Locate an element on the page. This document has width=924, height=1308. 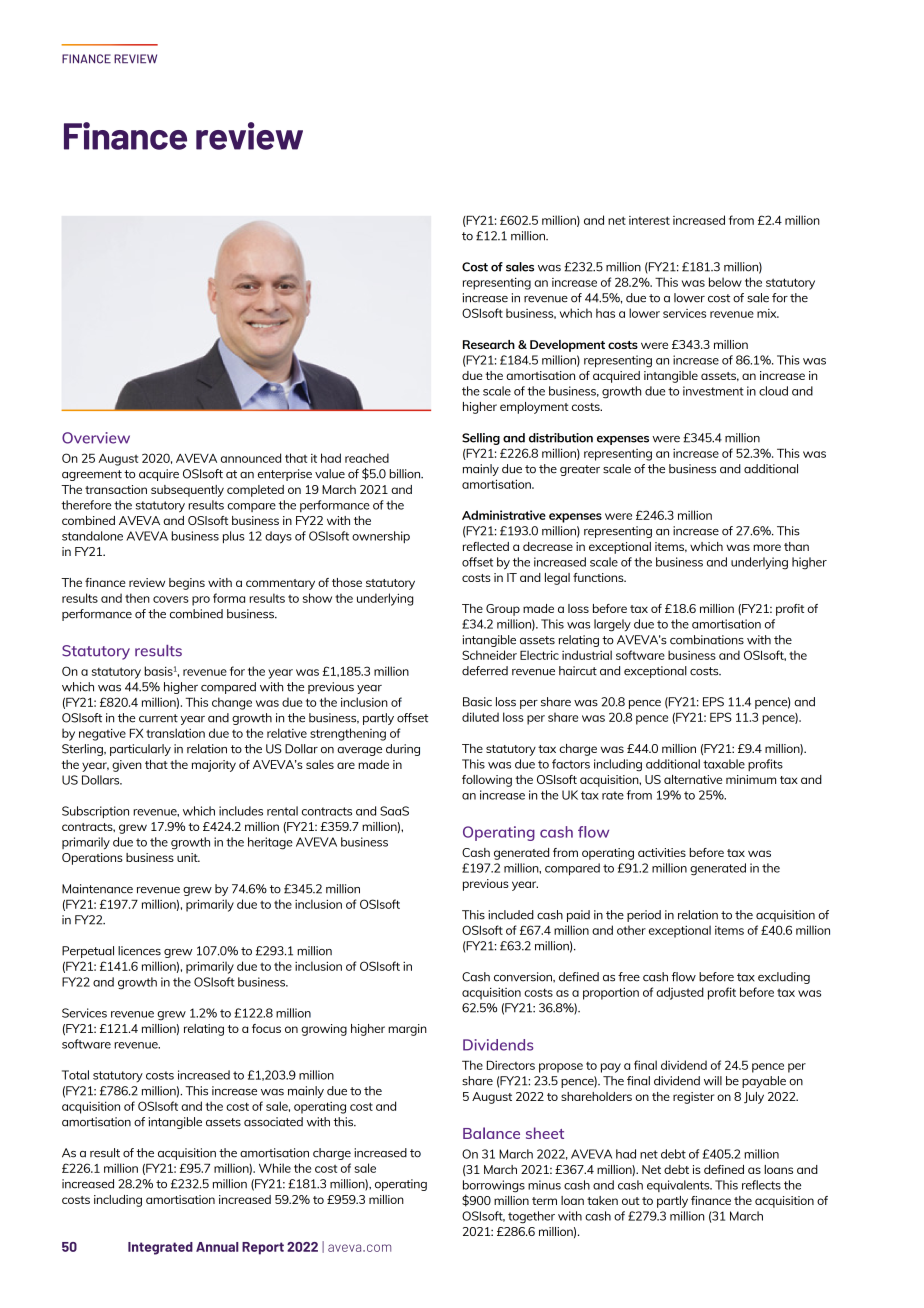
Overview is located at coordinates (96, 438).
